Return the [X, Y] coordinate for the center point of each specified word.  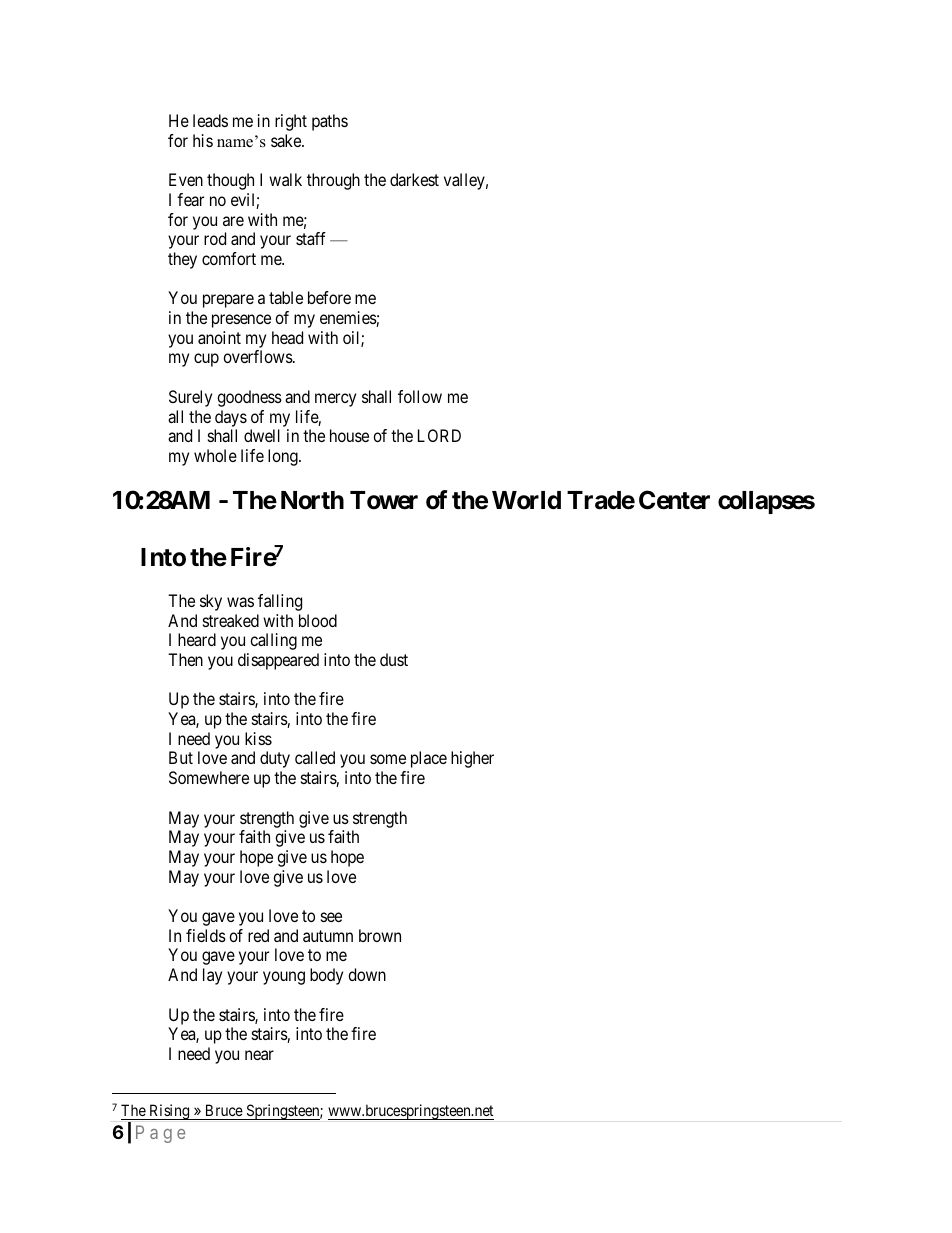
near [259, 1055]
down [367, 974]
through [333, 181]
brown [380, 935]
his [203, 140]
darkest [414, 179]
